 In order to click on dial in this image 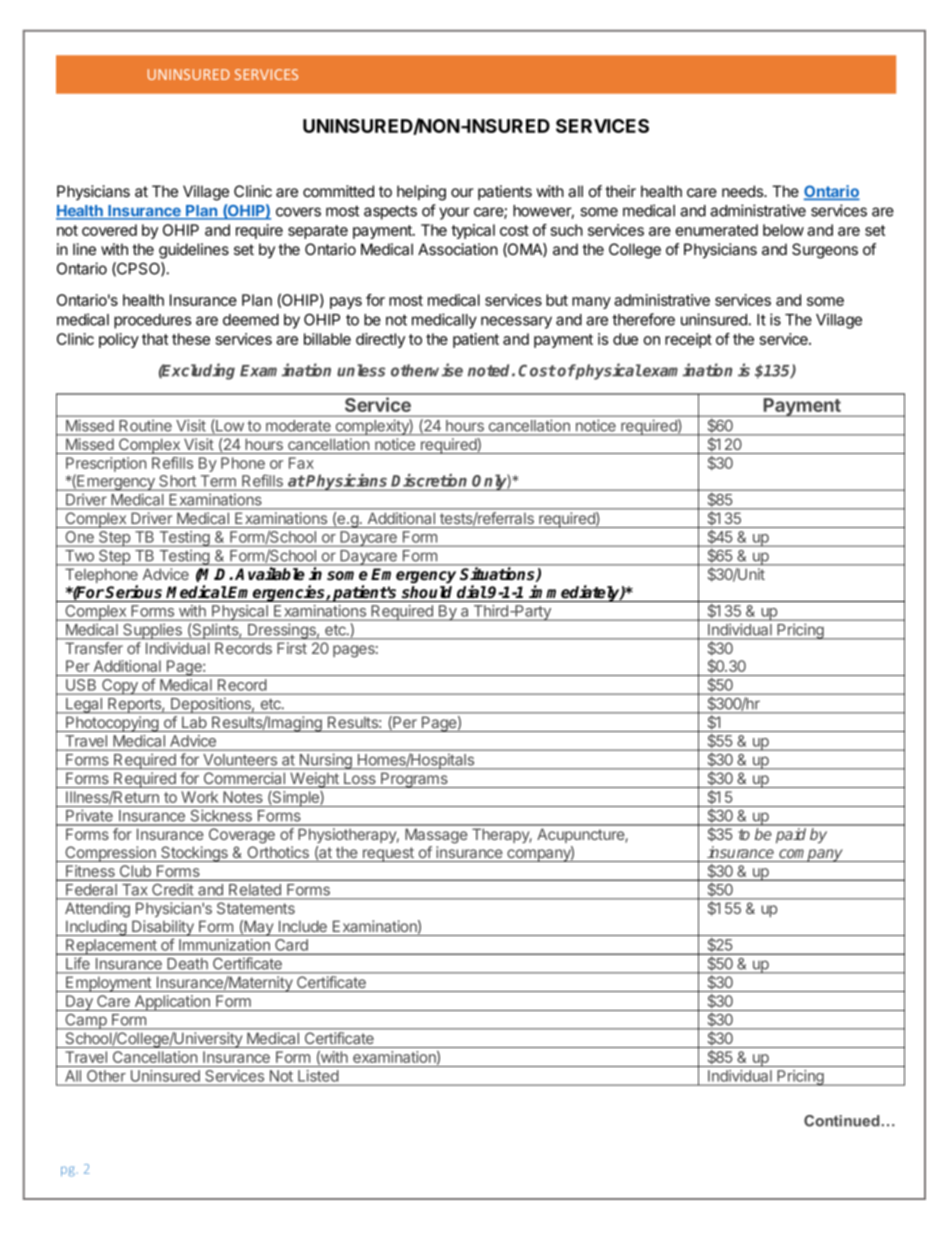, I will do `click(472, 592)`.
